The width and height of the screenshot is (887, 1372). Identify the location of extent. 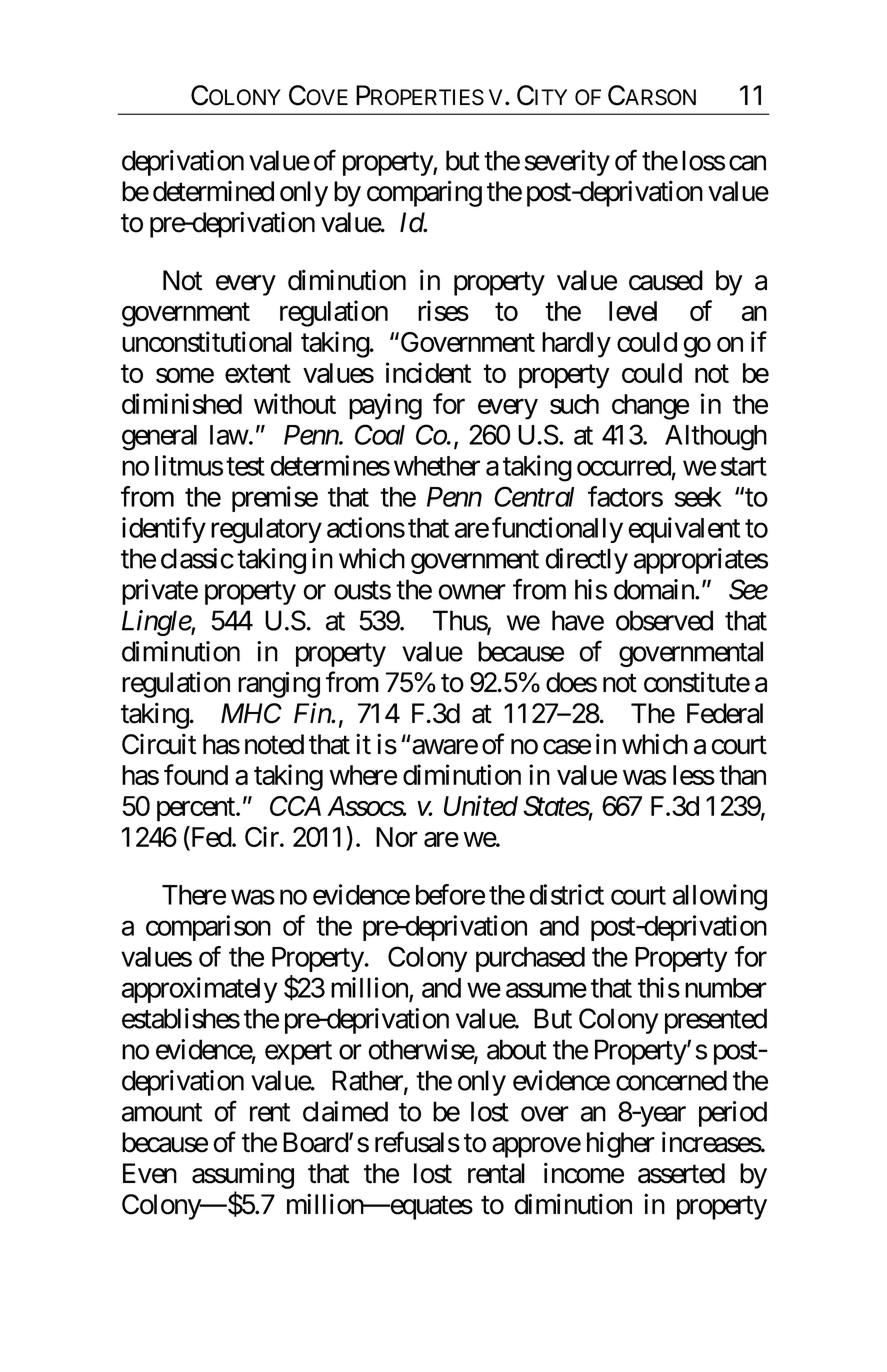
(258, 374).
